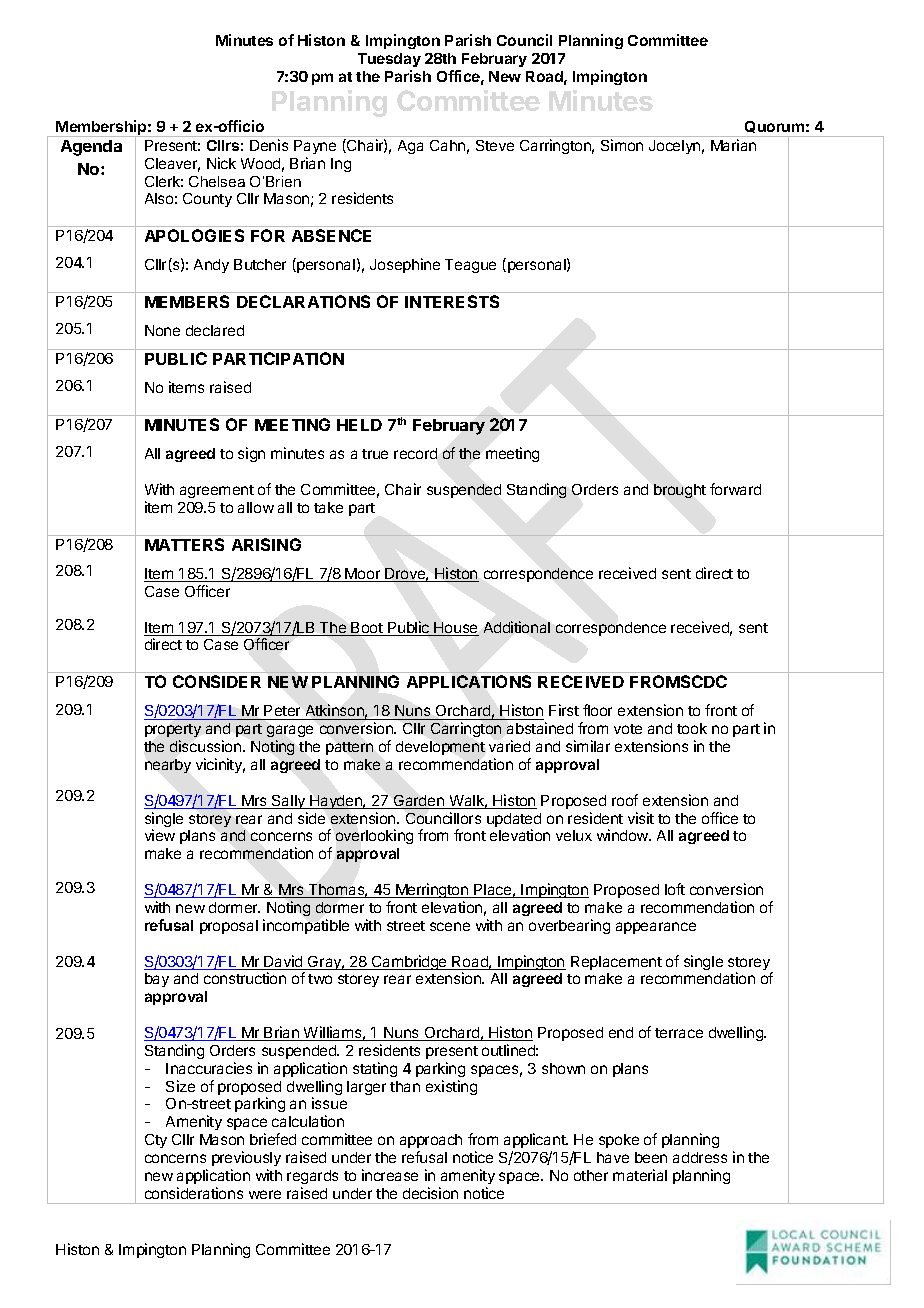  Describe the element at coordinates (221, 163) in the screenshot. I see `Nick` at that location.
